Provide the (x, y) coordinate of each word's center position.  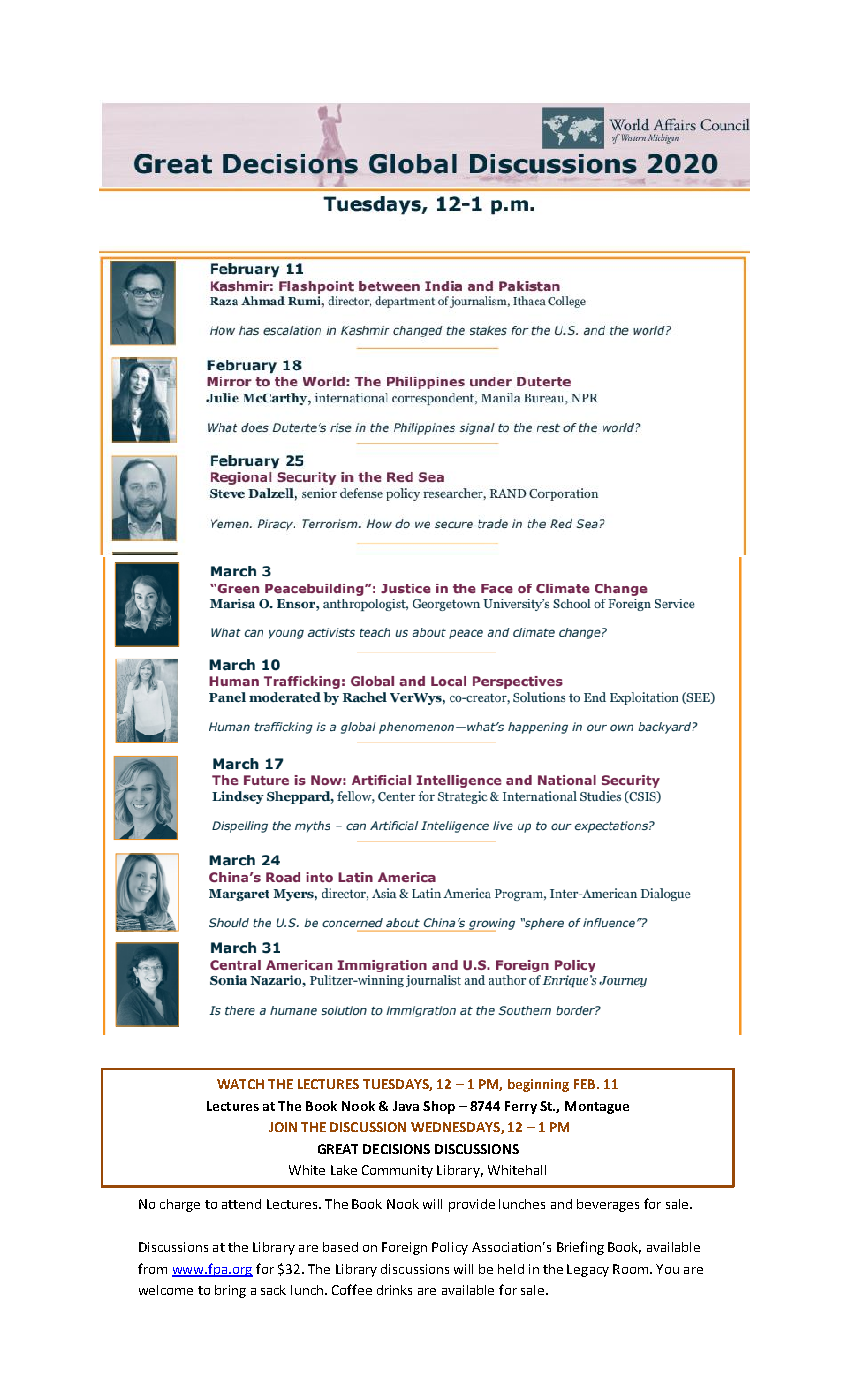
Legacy (588, 1270)
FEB (586, 1084)
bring (230, 1291)
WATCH (240, 1084)
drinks (394, 1290)
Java (406, 1106)
